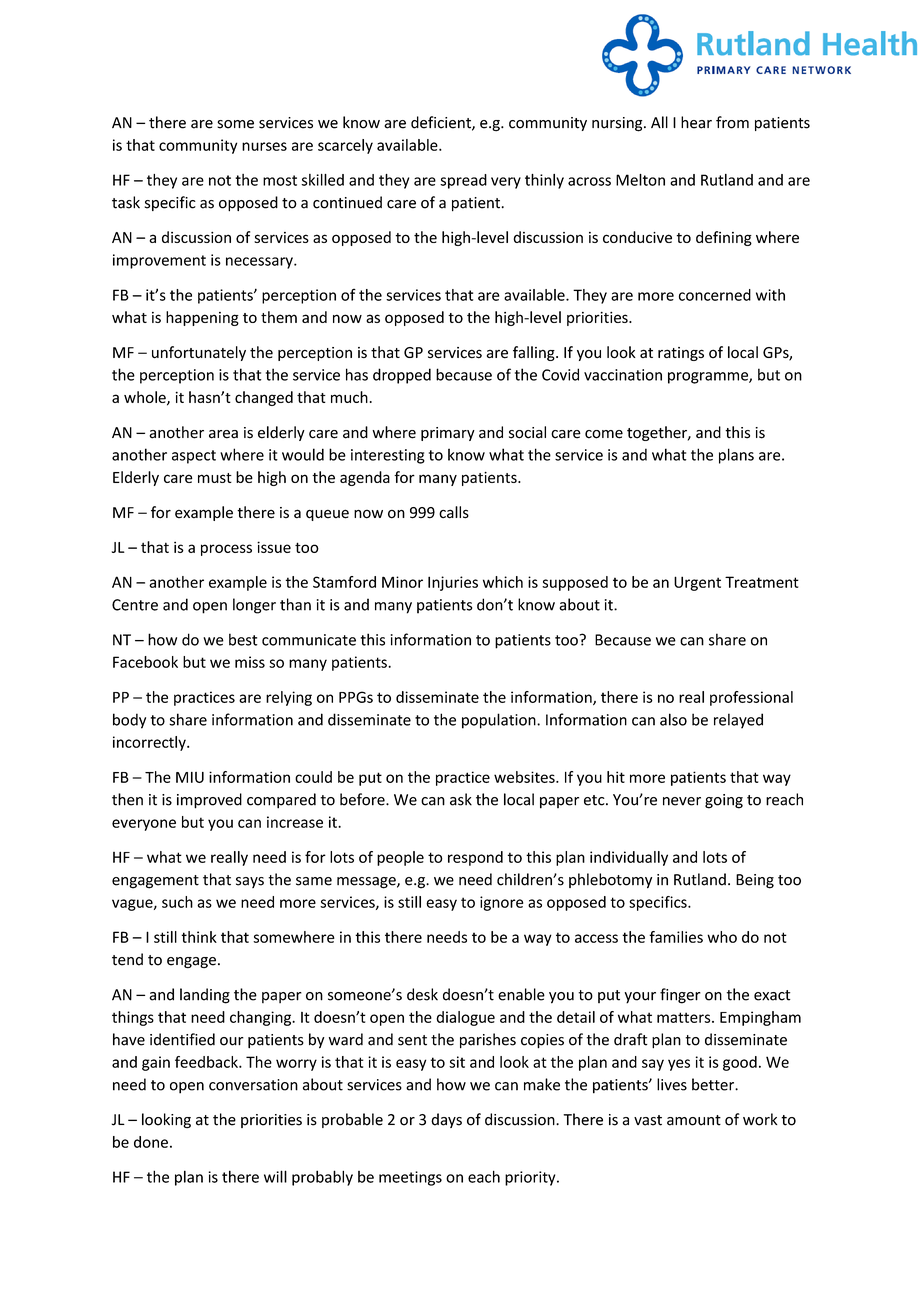  What do you see at coordinates (463, 181) in the screenshot?
I see `spread` at bounding box center [463, 181].
